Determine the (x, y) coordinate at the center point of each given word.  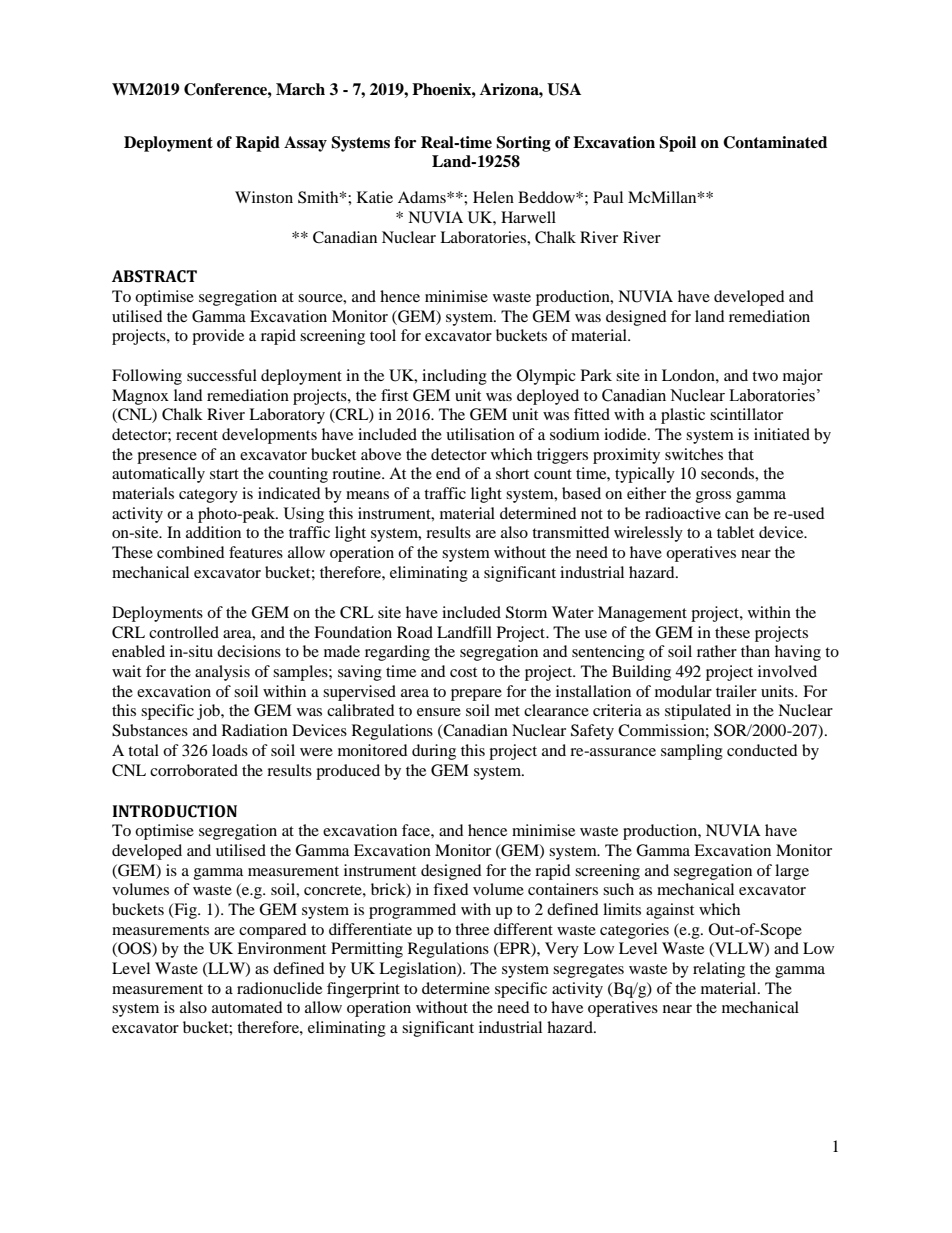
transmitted (571, 532)
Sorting (523, 144)
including (454, 377)
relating (719, 970)
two (765, 376)
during (434, 752)
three (472, 929)
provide (218, 337)
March (300, 89)
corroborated (194, 770)
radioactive (683, 513)
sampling (692, 752)
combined (191, 552)
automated (247, 1007)
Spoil (677, 144)
